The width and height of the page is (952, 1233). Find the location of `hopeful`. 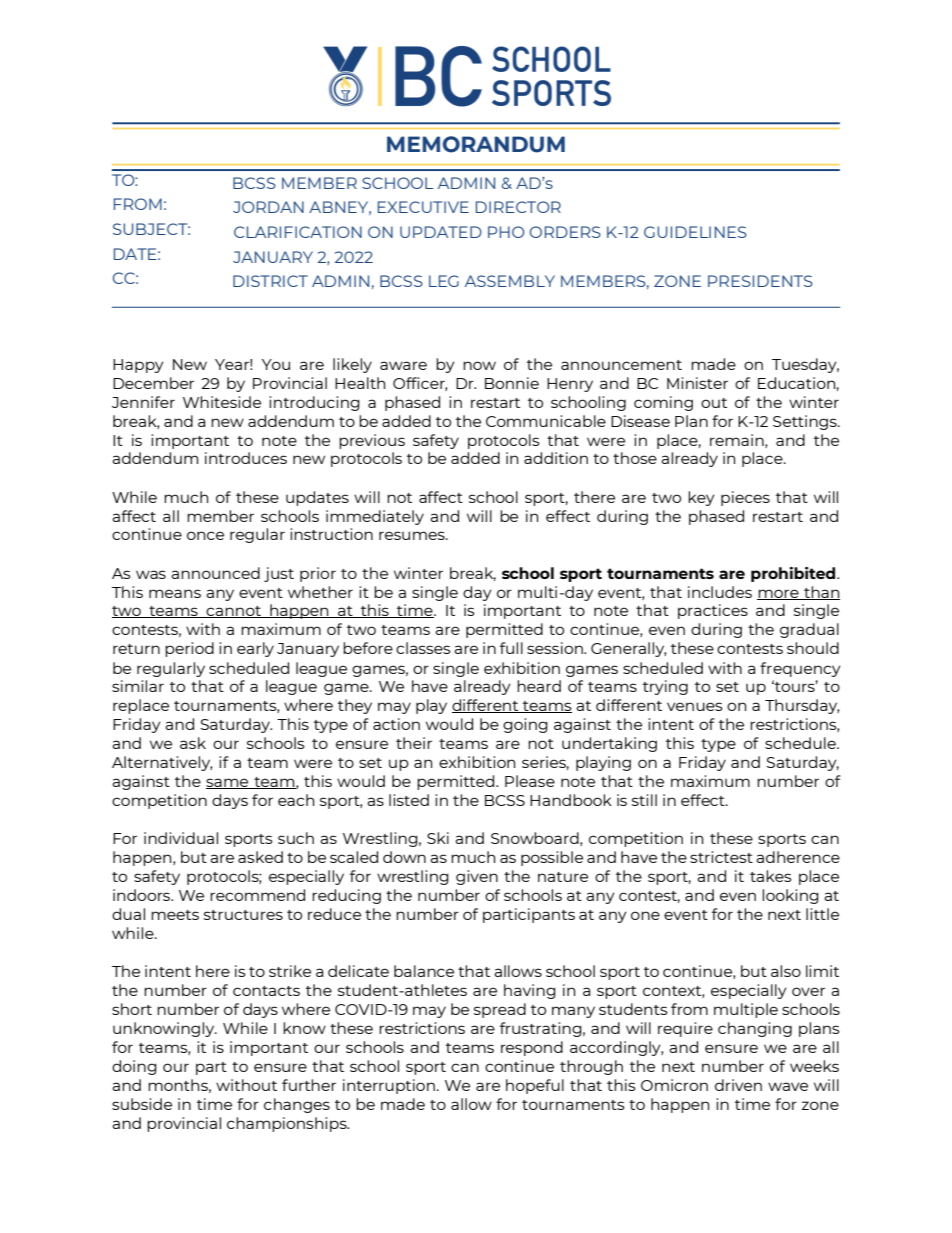

hopeful is located at coordinates (535, 1086).
